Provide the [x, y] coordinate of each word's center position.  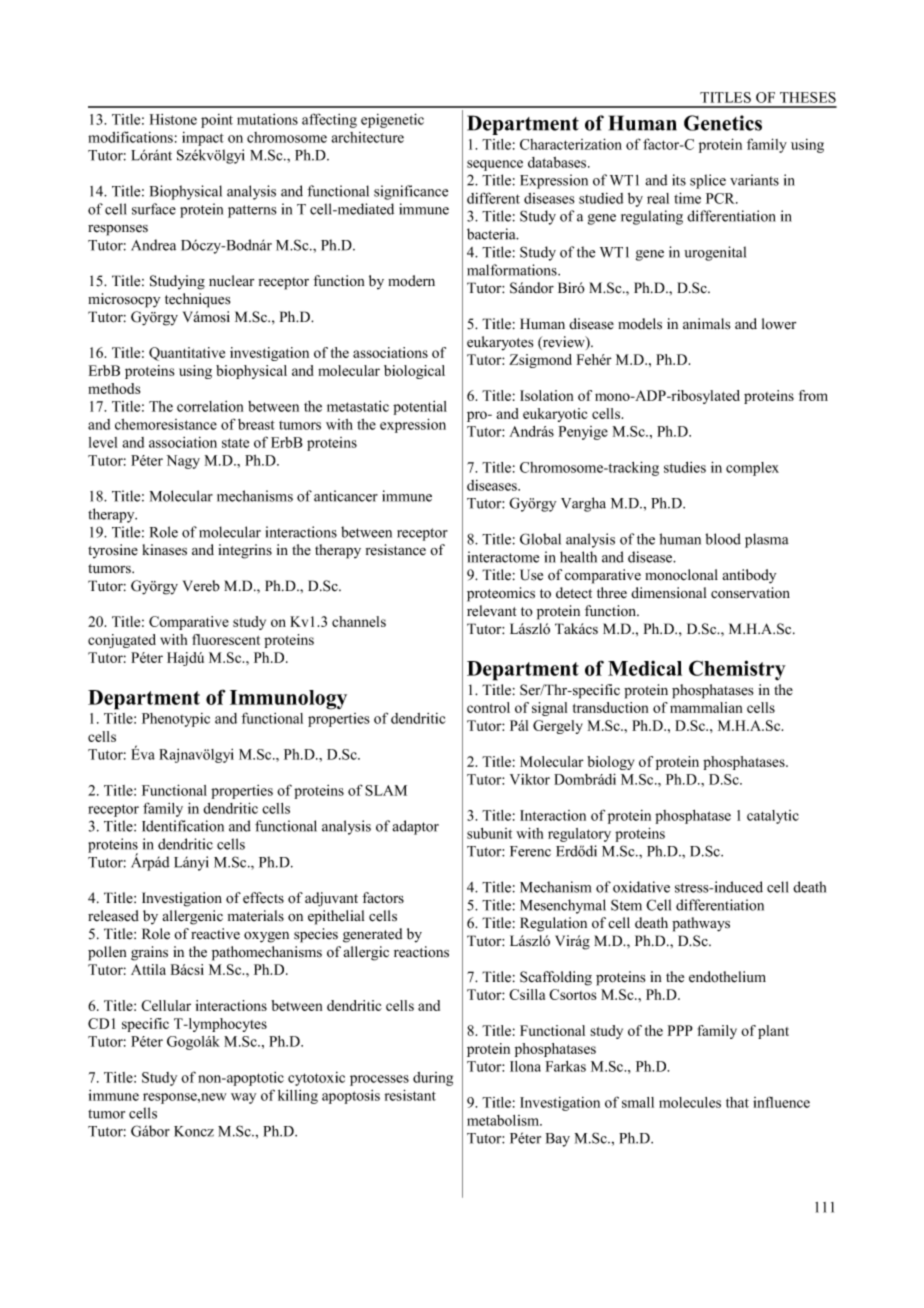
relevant [492, 611]
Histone [173, 119]
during [433, 1079]
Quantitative [187, 354]
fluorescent [226, 639]
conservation [750, 593]
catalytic [773, 817]
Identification [183, 826]
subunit [489, 833]
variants [754, 180]
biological [414, 372]
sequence [495, 165]
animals [706, 324]
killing [298, 1097]
